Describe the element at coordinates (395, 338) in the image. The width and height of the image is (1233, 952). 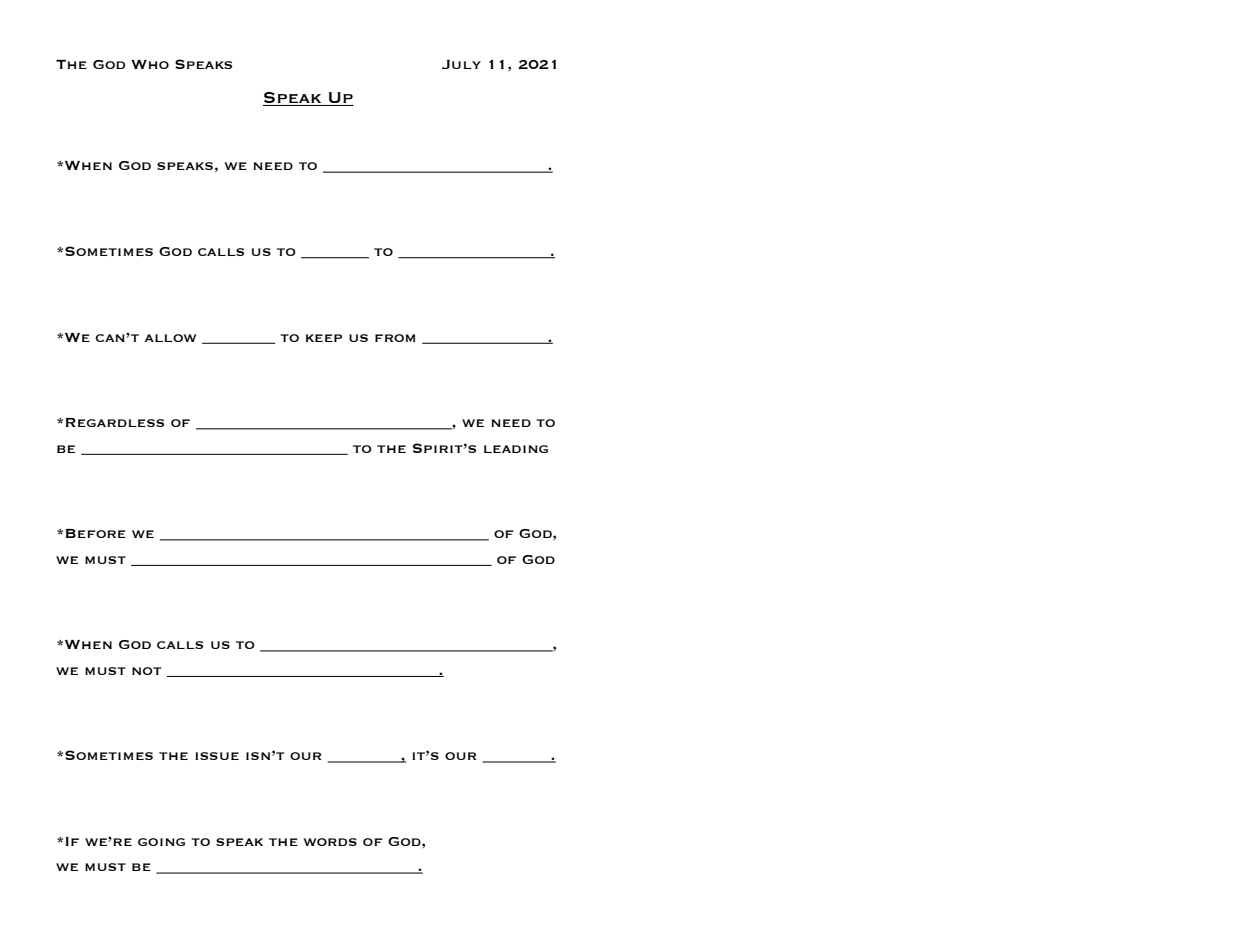
I see `from` at that location.
